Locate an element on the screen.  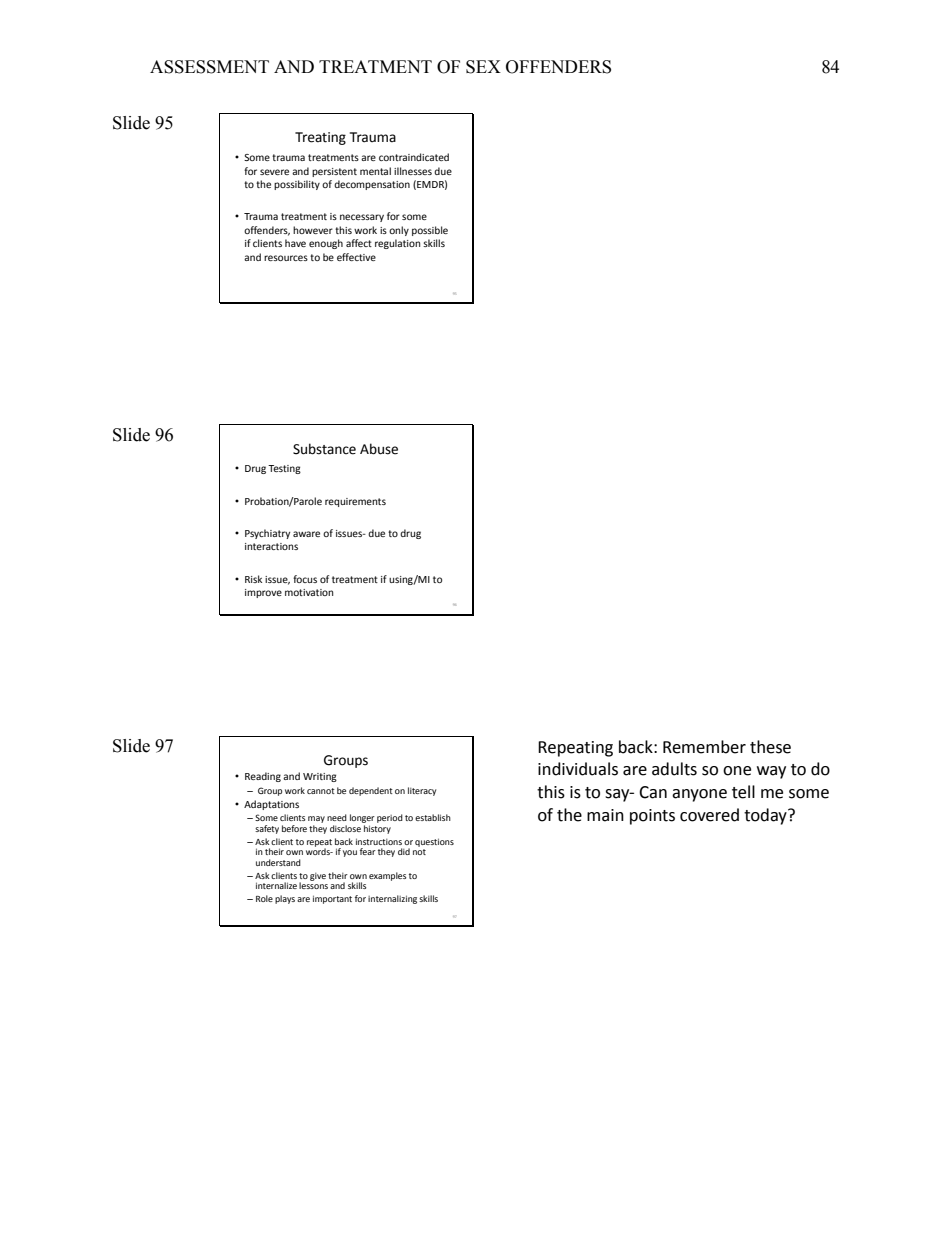
contraindicated is located at coordinates (414, 157).
